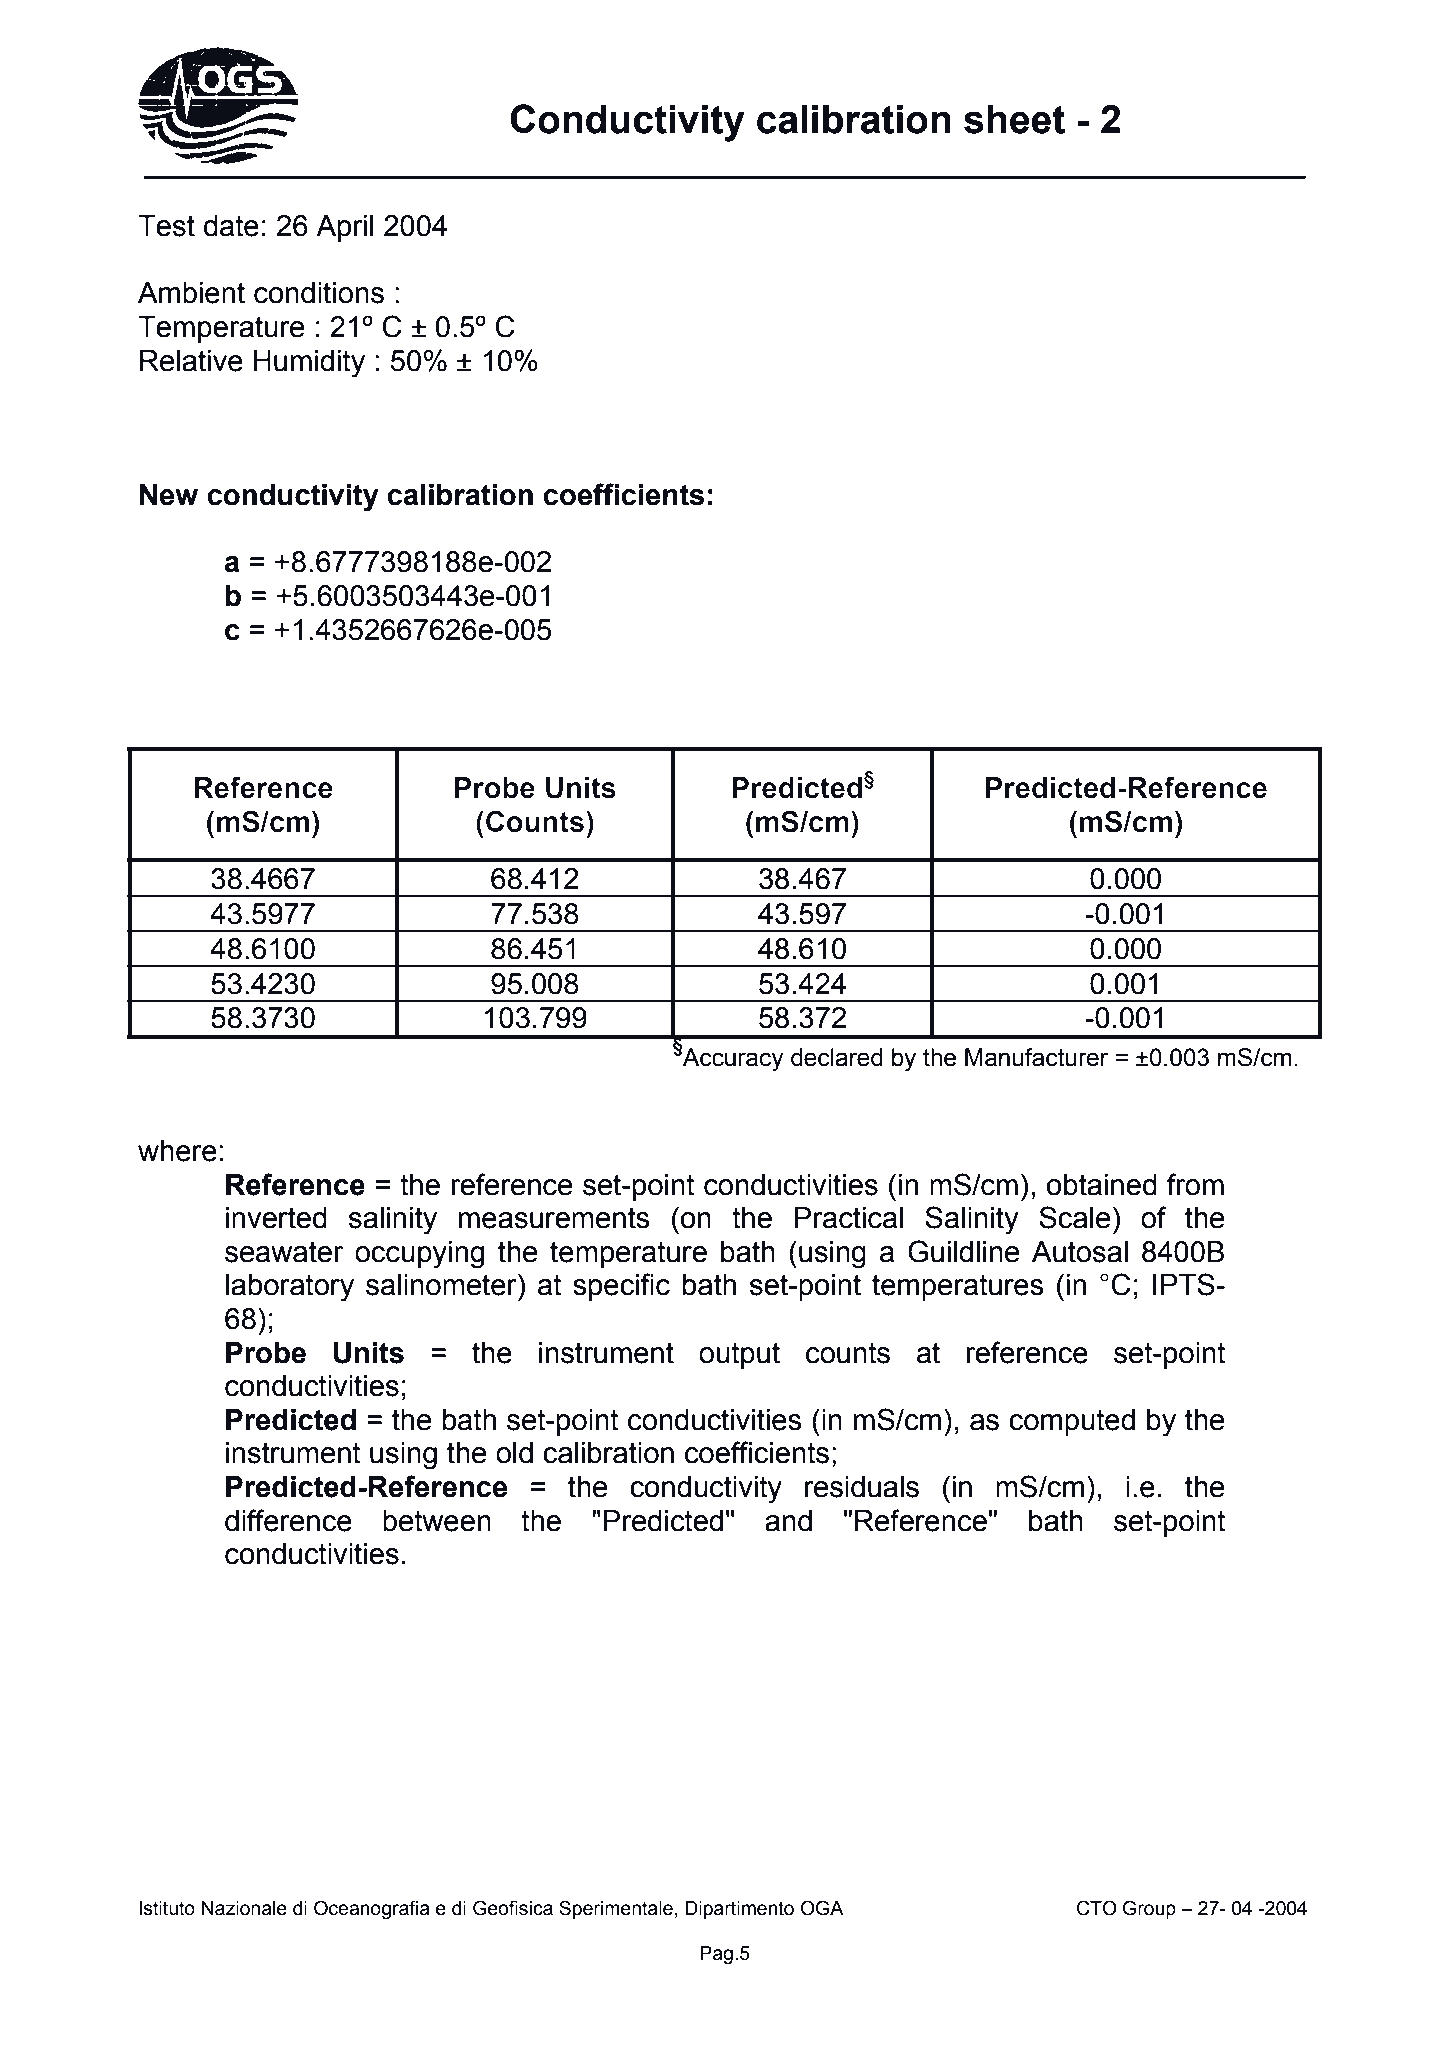  Describe the element at coordinates (244, 1908) in the screenshot. I see `Nazionale` at that location.
